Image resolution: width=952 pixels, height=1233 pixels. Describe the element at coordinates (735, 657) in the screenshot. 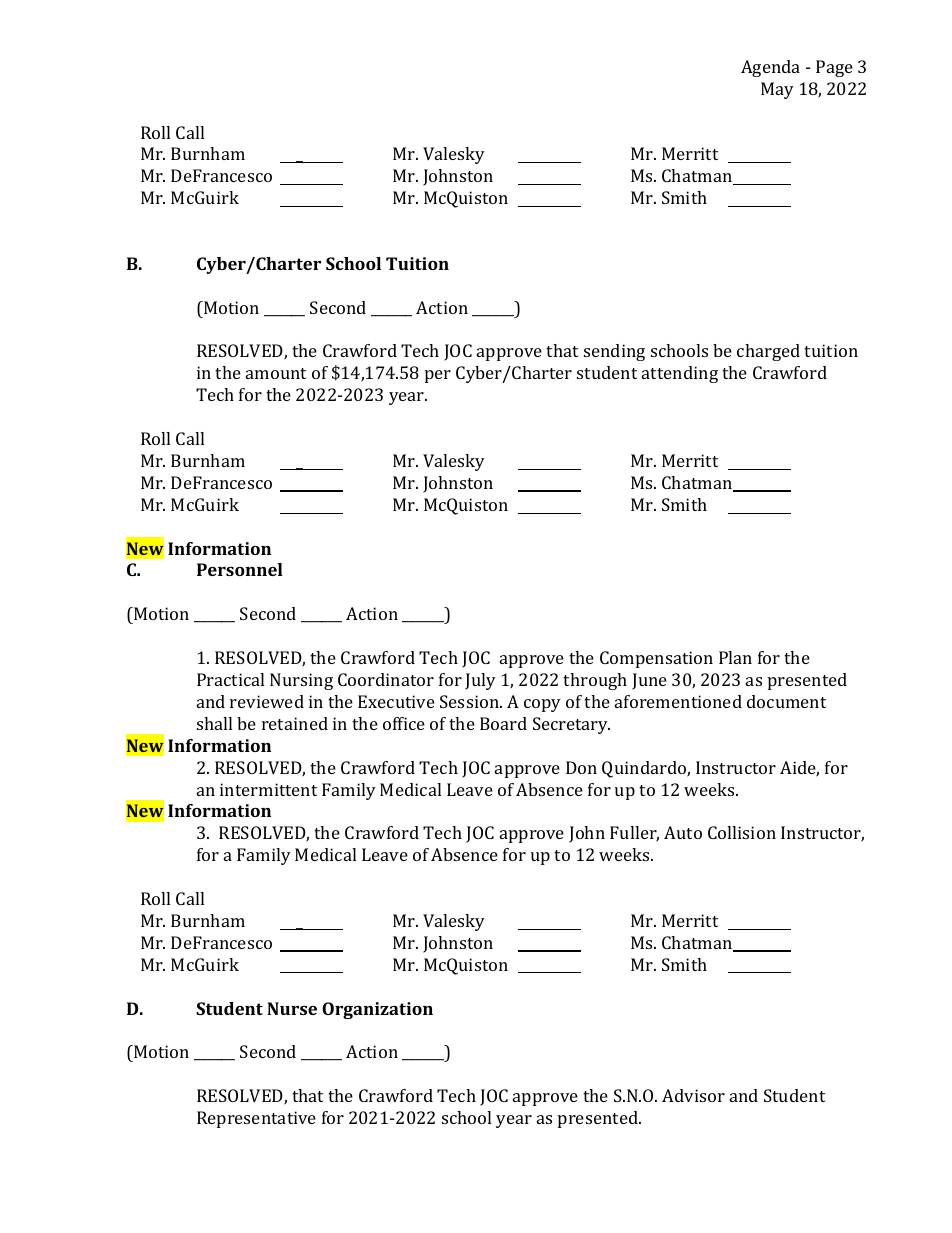

I see `Plan` at that location.
